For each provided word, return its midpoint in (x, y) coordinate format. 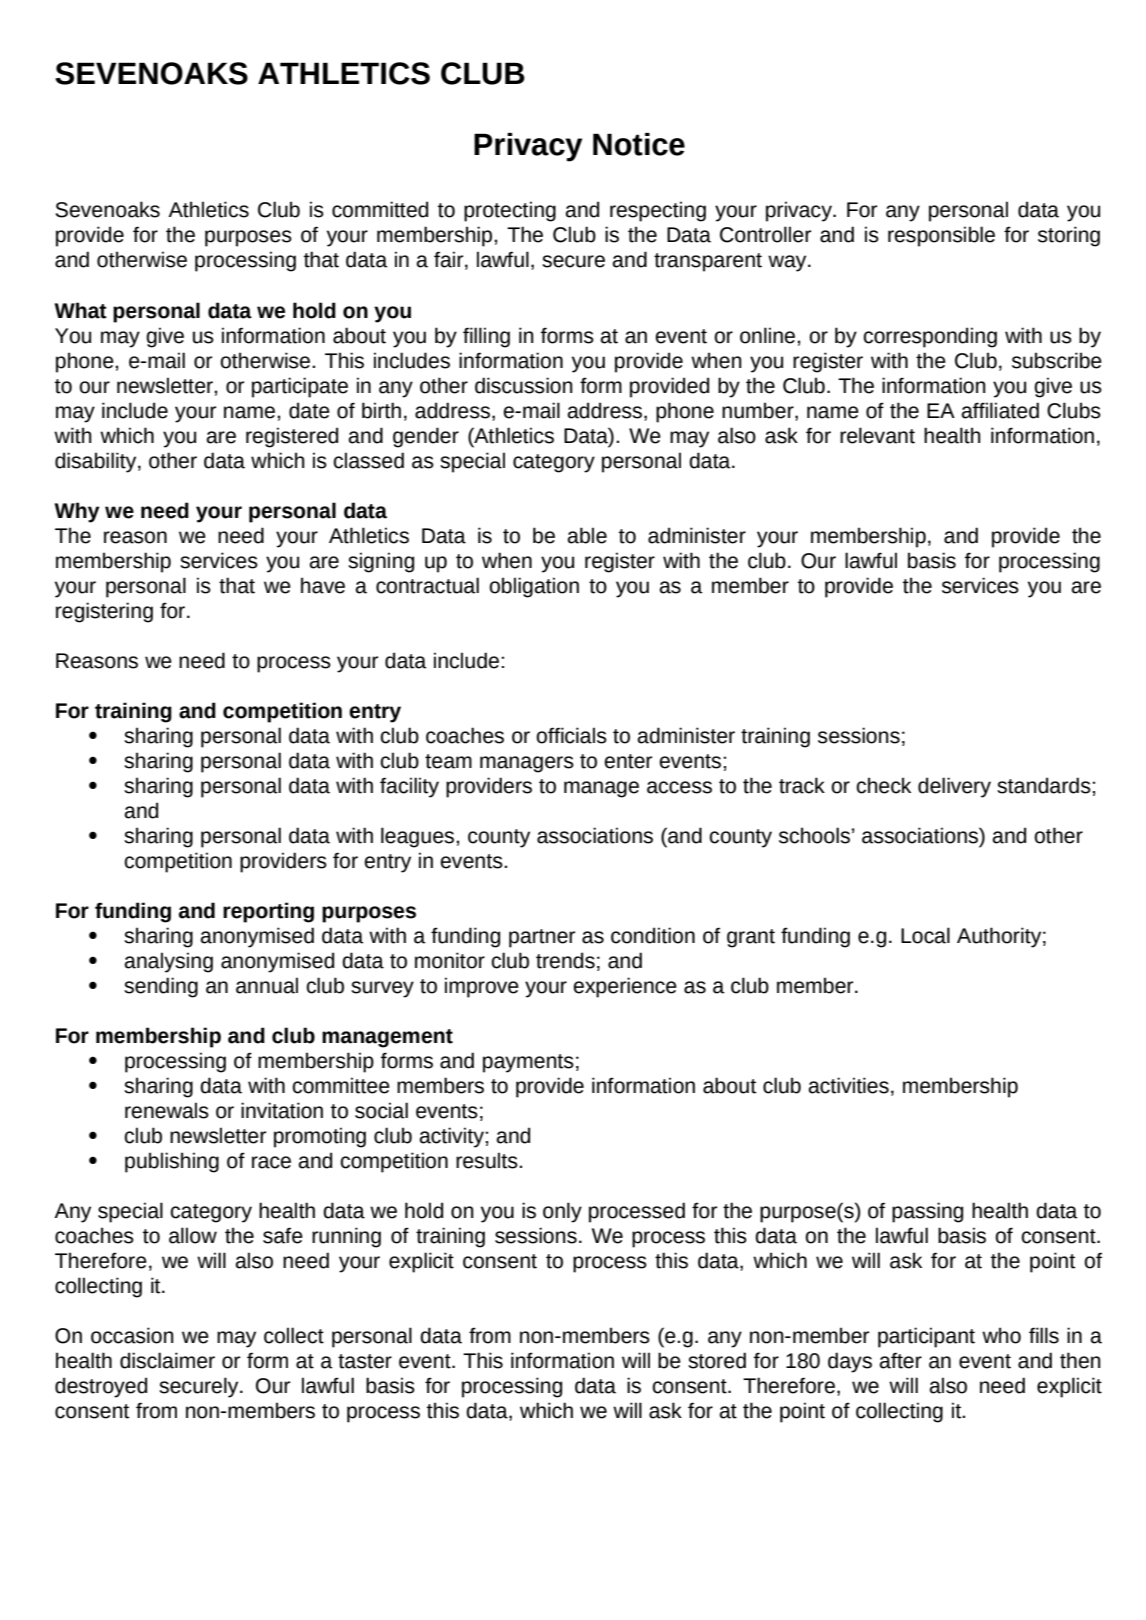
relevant (877, 435)
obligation (534, 587)
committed (380, 209)
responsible (941, 236)
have (323, 585)
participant (926, 1337)
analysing (169, 962)
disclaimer (167, 1360)
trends (565, 960)
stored (717, 1360)
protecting (510, 211)
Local (925, 935)
